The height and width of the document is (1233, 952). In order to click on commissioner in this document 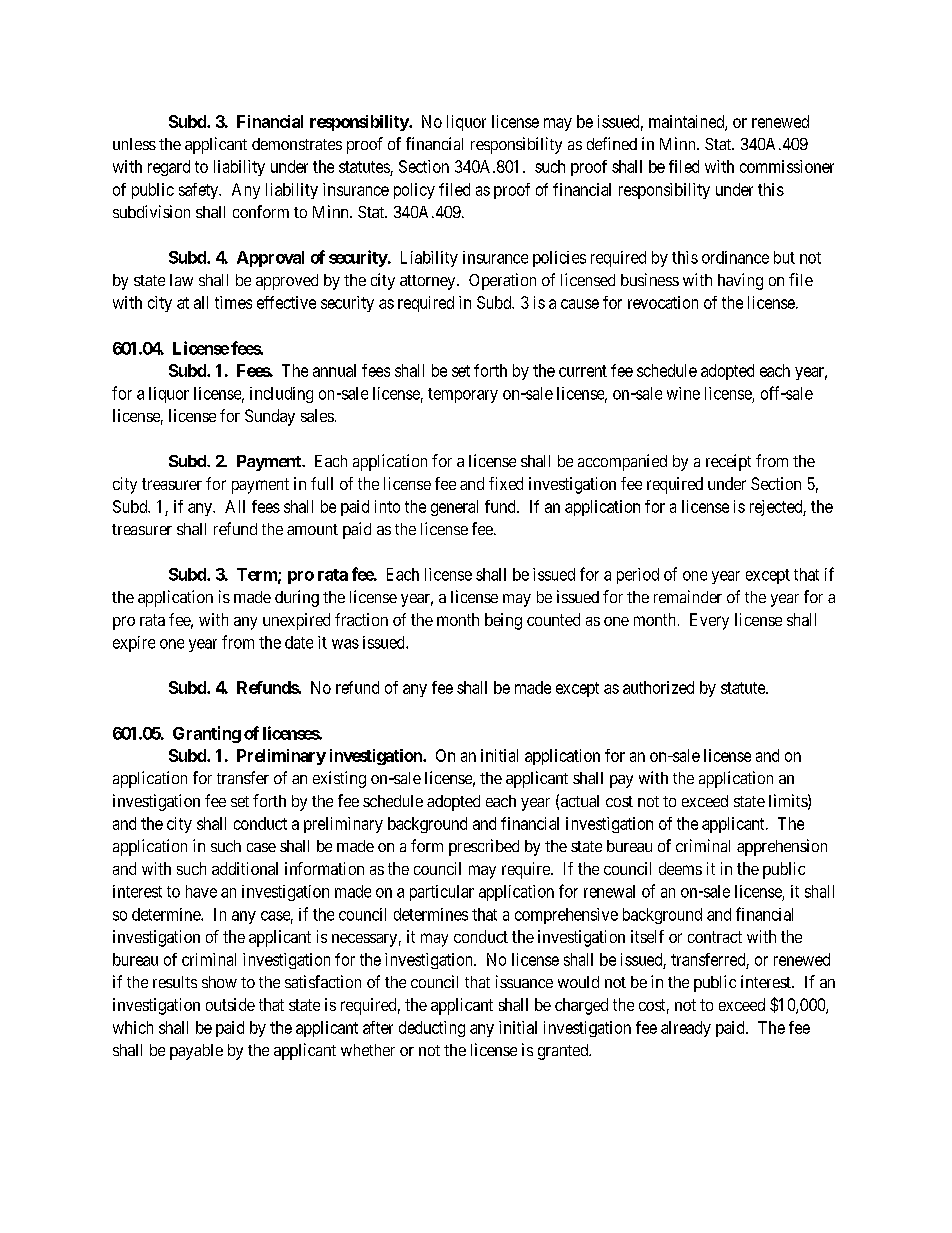, I will do `click(787, 166)`.
